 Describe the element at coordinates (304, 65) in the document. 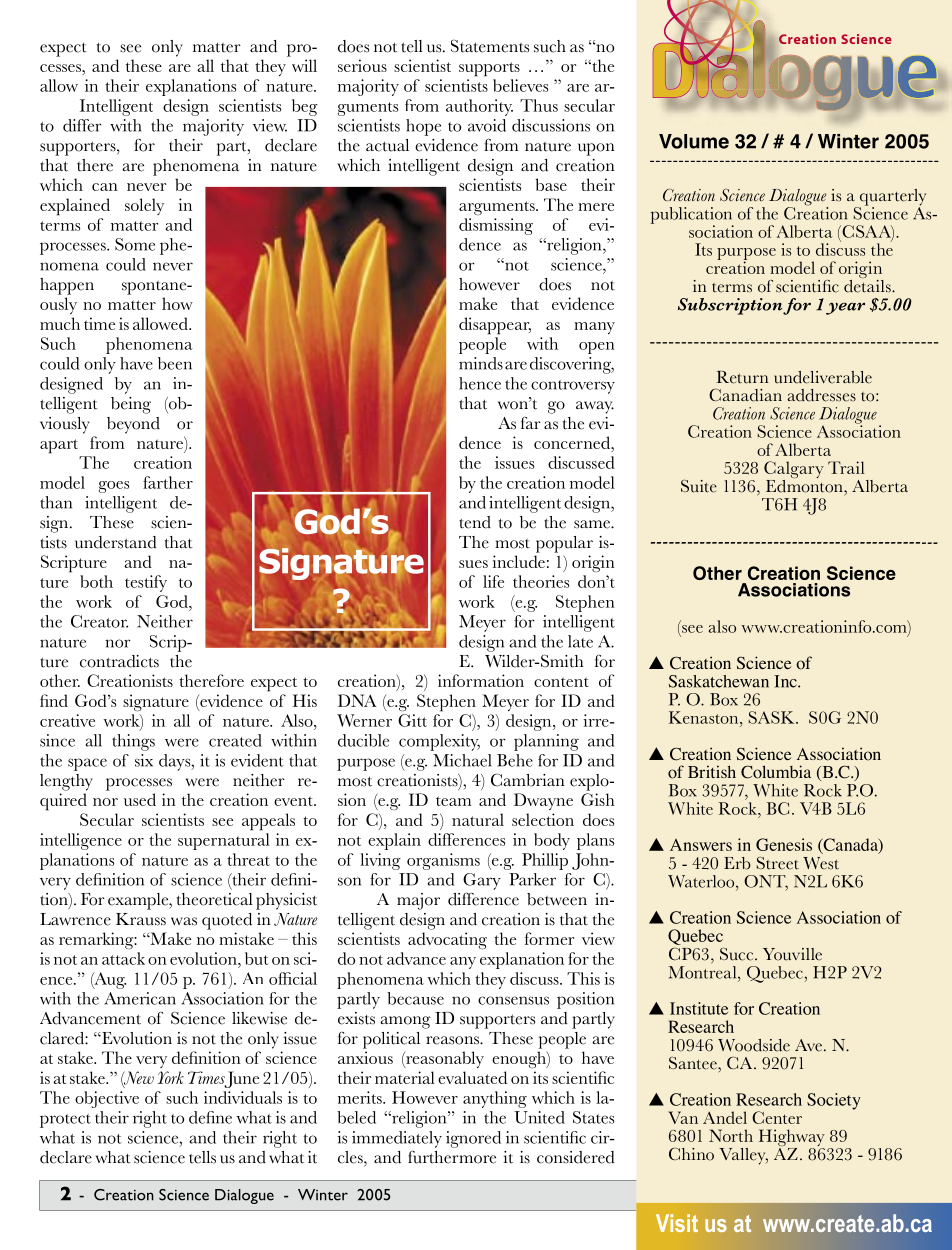

I see `will` at that location.
